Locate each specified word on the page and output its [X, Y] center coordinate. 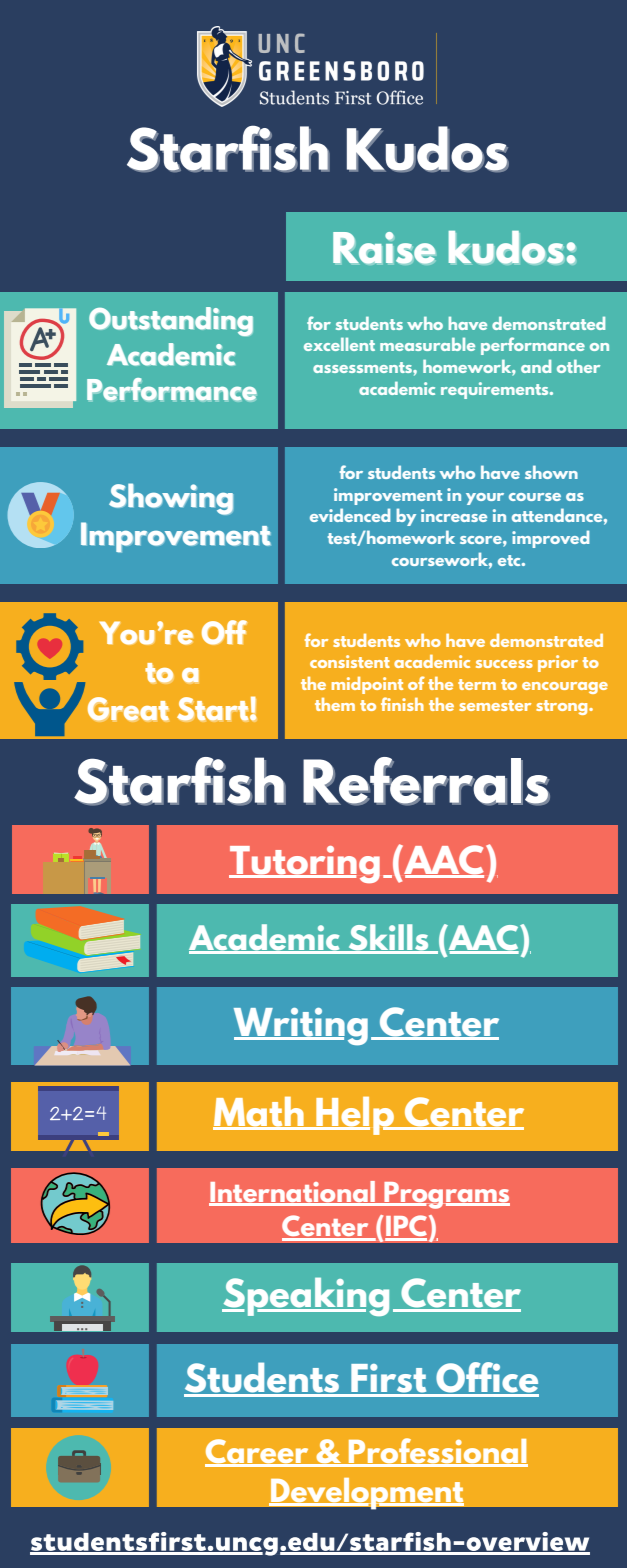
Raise [384, 248]
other [578, 366]
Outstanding [171, 321]
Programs [446, 1195]
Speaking [305, 1296]
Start [214, 709]
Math [259, 1113]
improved [551, 539]
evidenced [350, 515]
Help [355, 1116]
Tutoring [304, 864]
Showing [171, 499]
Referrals [426, 781]
